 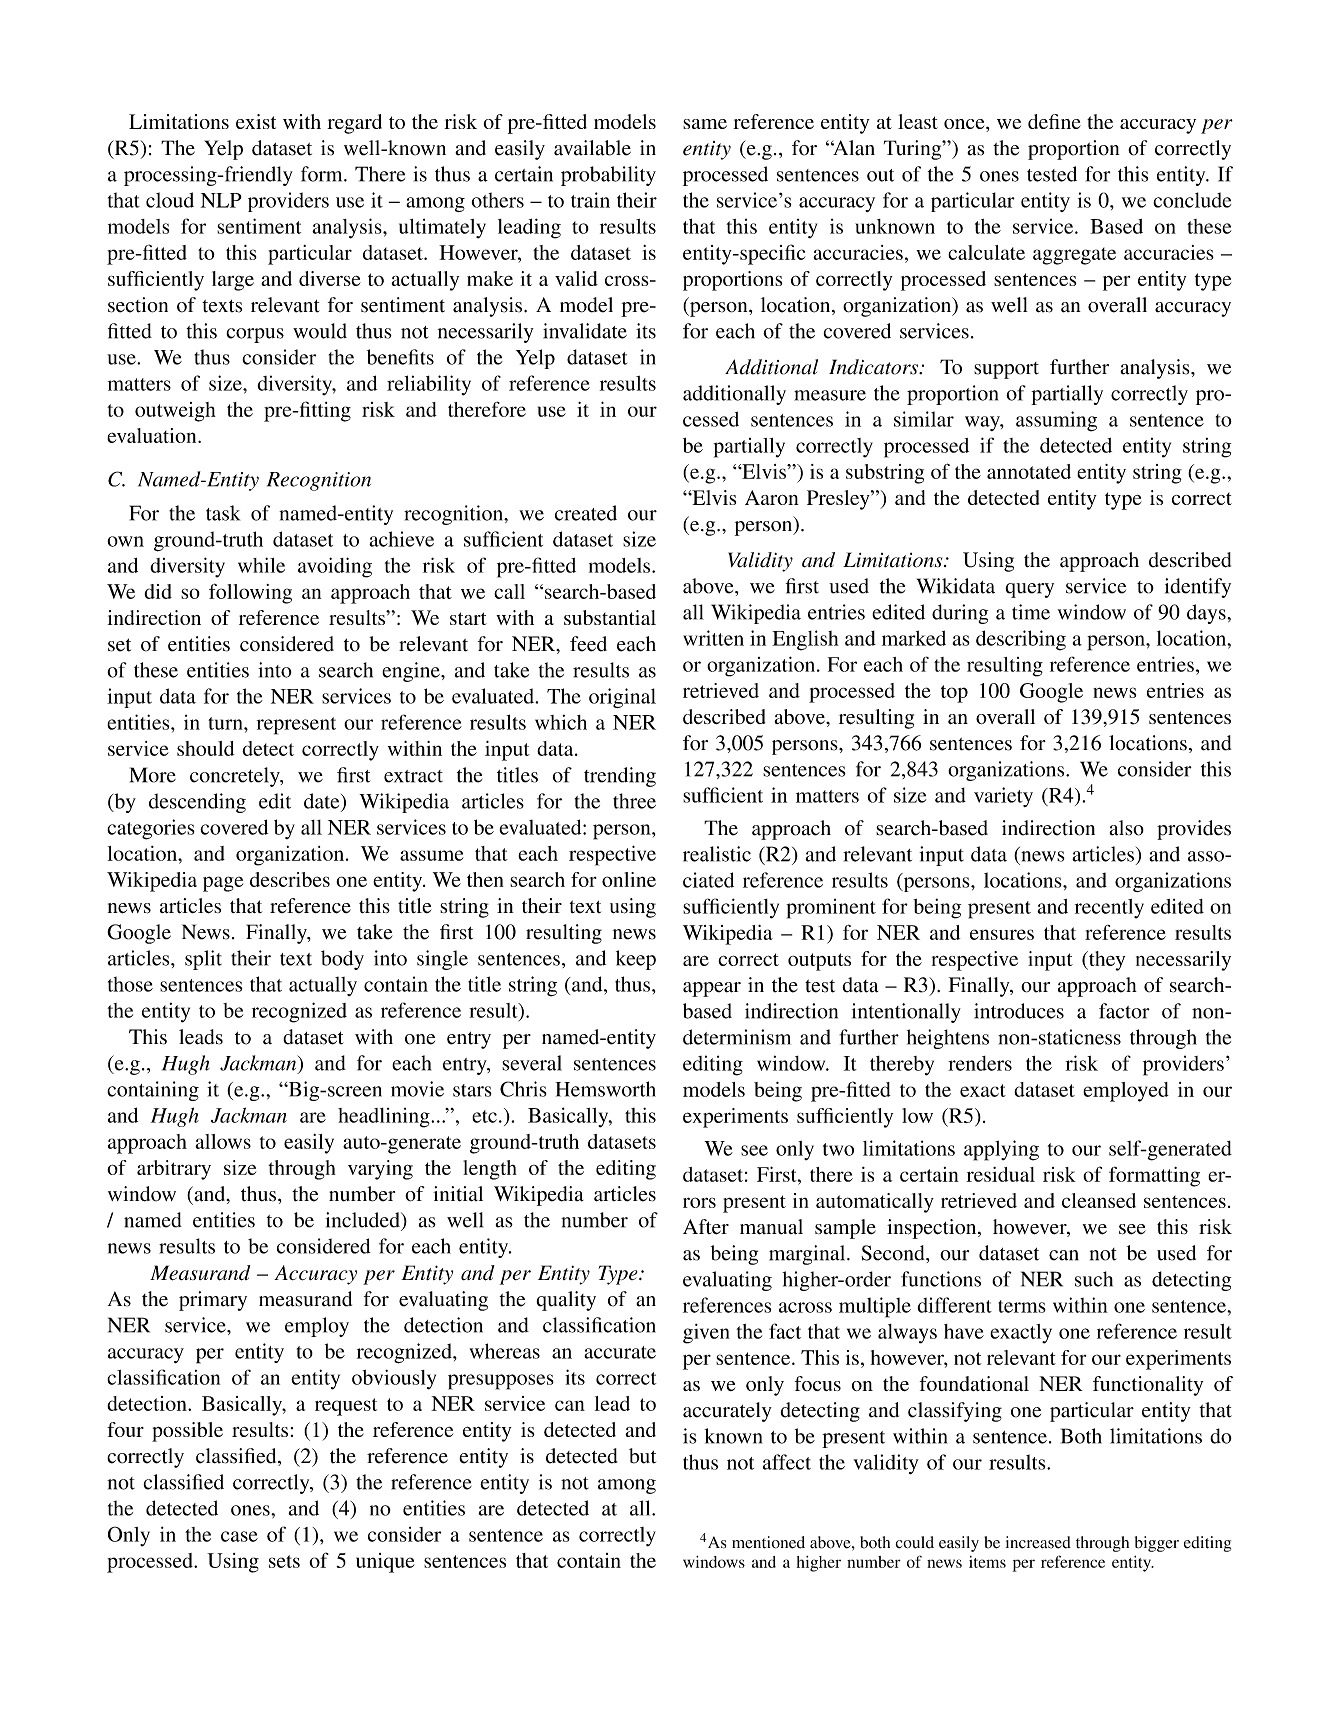 What do you see at coordinates (239, 1536) in the document?
I see `case` at bounding box center [239, 1536].
